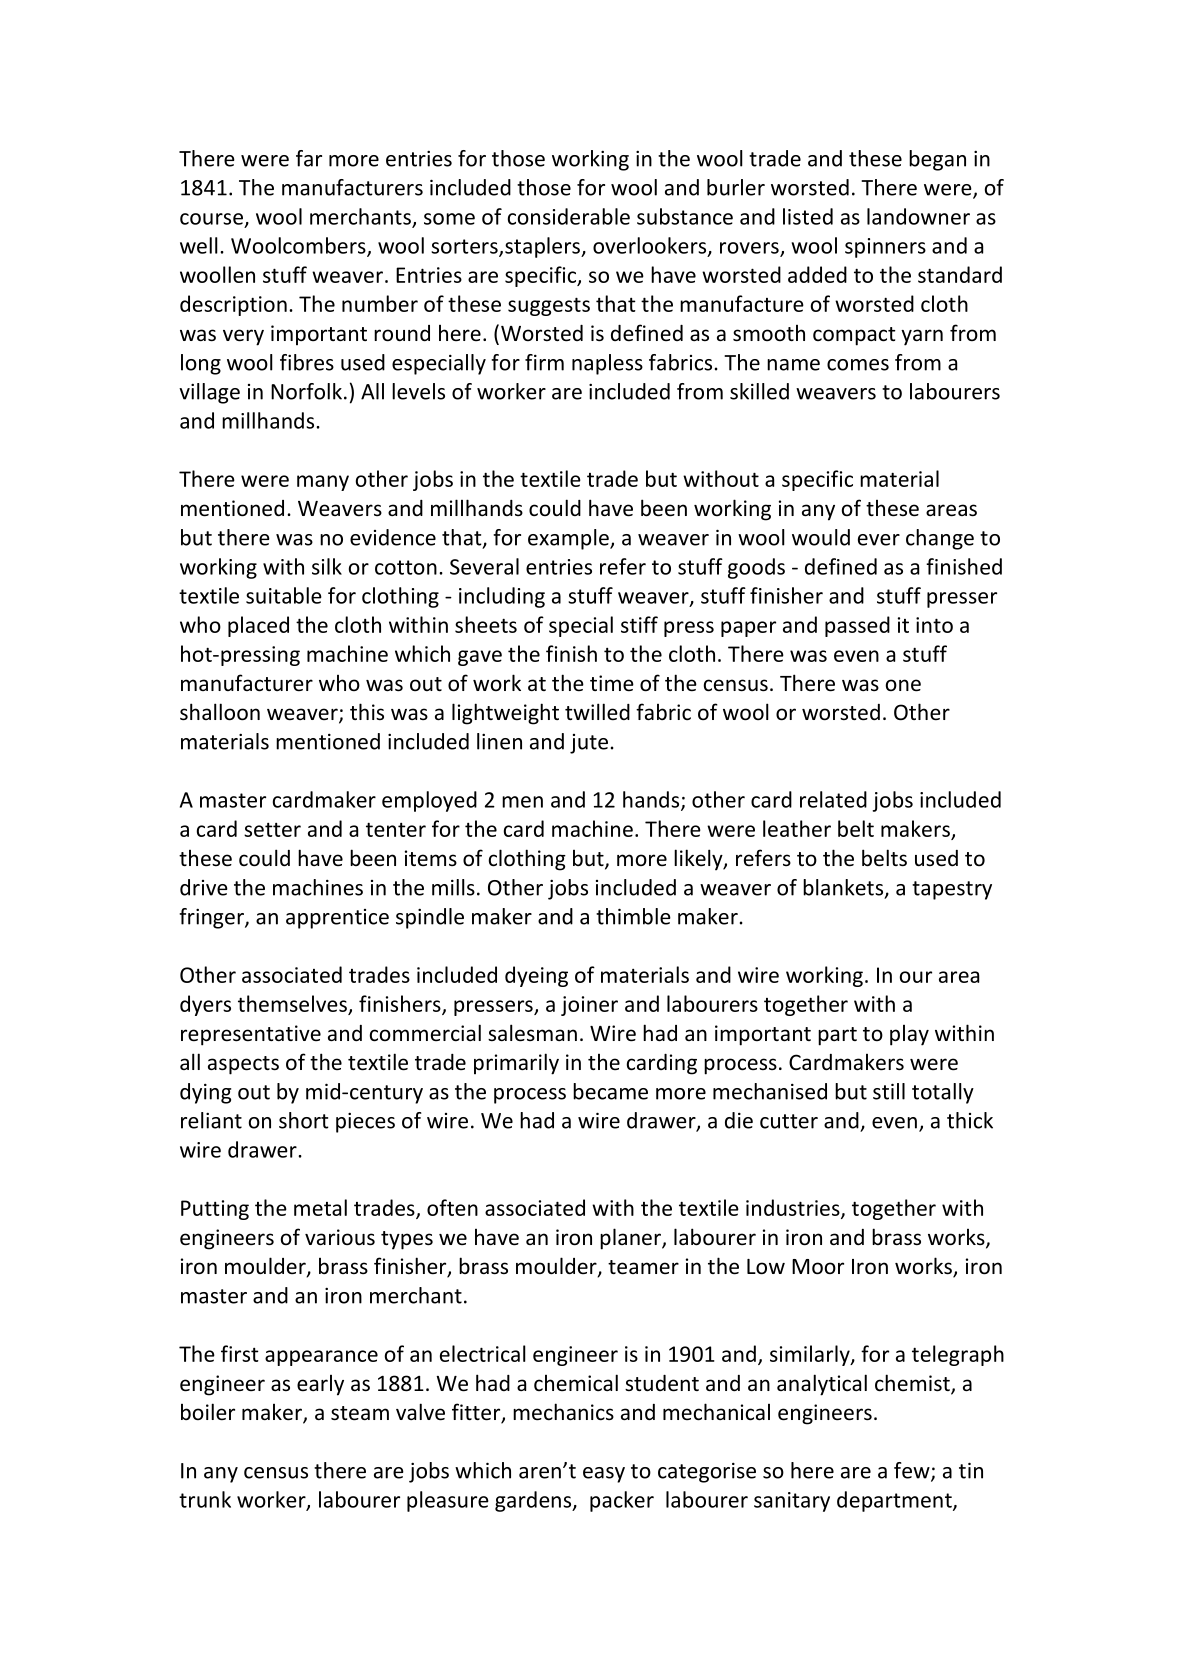 This screenshot has height=1676, width=1185. Describe the element at coordinates (272, 830) in the screenshot. I see `setter` at that location.
